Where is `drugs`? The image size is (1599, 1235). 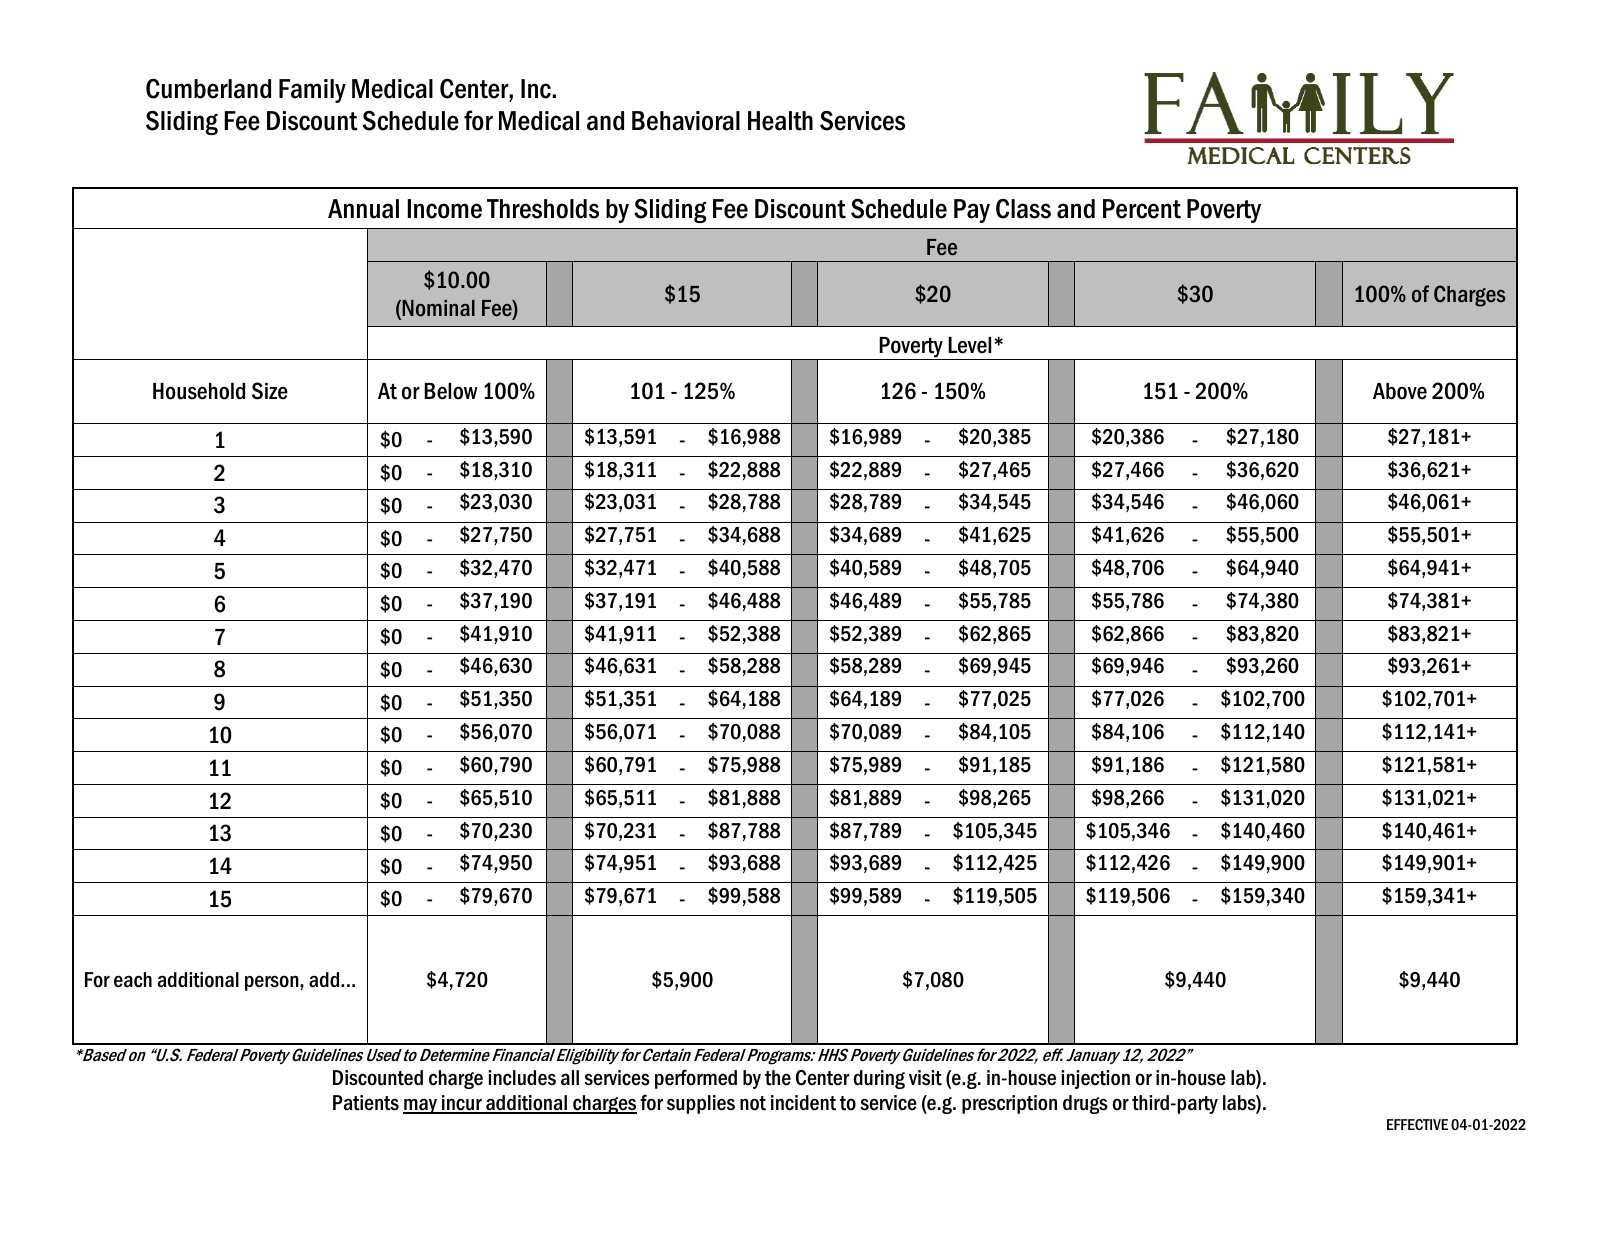 drugs is located at coordinates (1085, 1104).
